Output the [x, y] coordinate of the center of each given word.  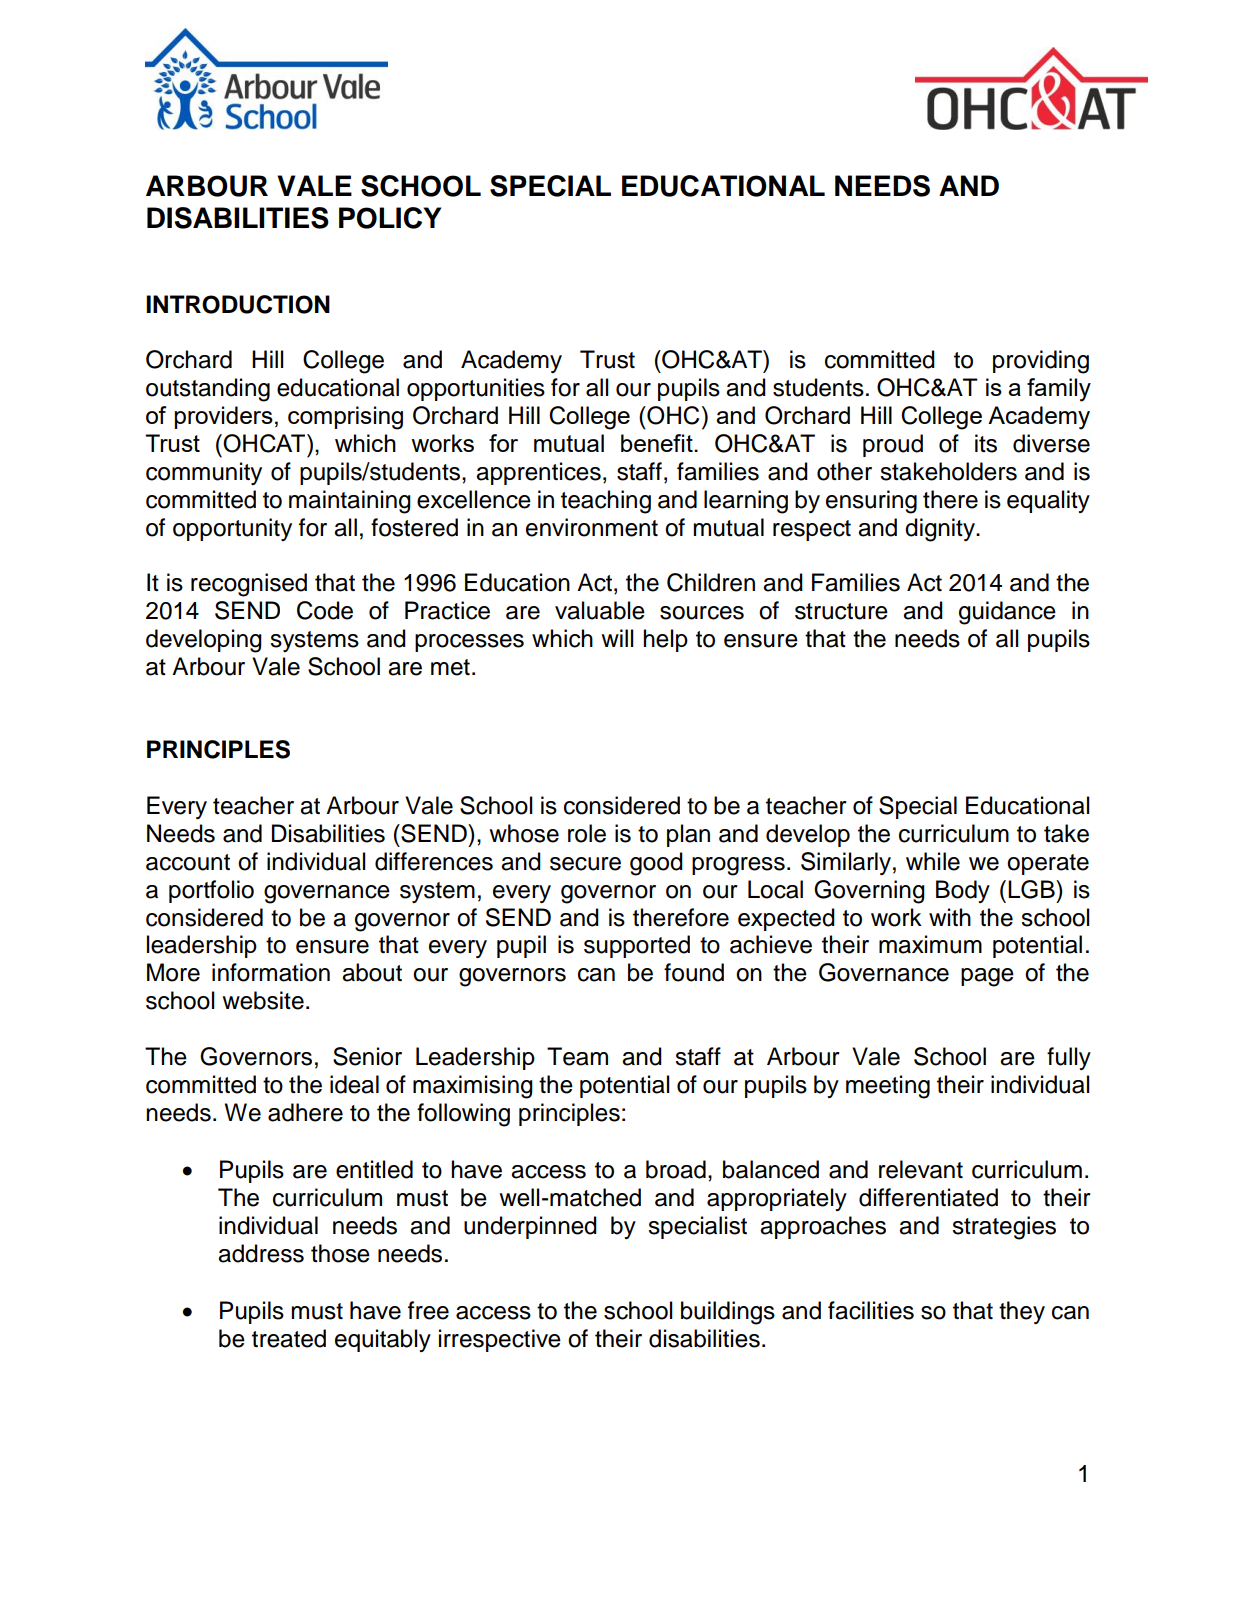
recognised [249, 585]
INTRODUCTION [238, 304]
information [271, 972]
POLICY [390, 218]
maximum [930, 944]
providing [1041, 362]
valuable [600, 610]
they [1022, 1312]
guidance [1007, 613]
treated [289, 1338]
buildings [728, 1313]
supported [637, 946]
